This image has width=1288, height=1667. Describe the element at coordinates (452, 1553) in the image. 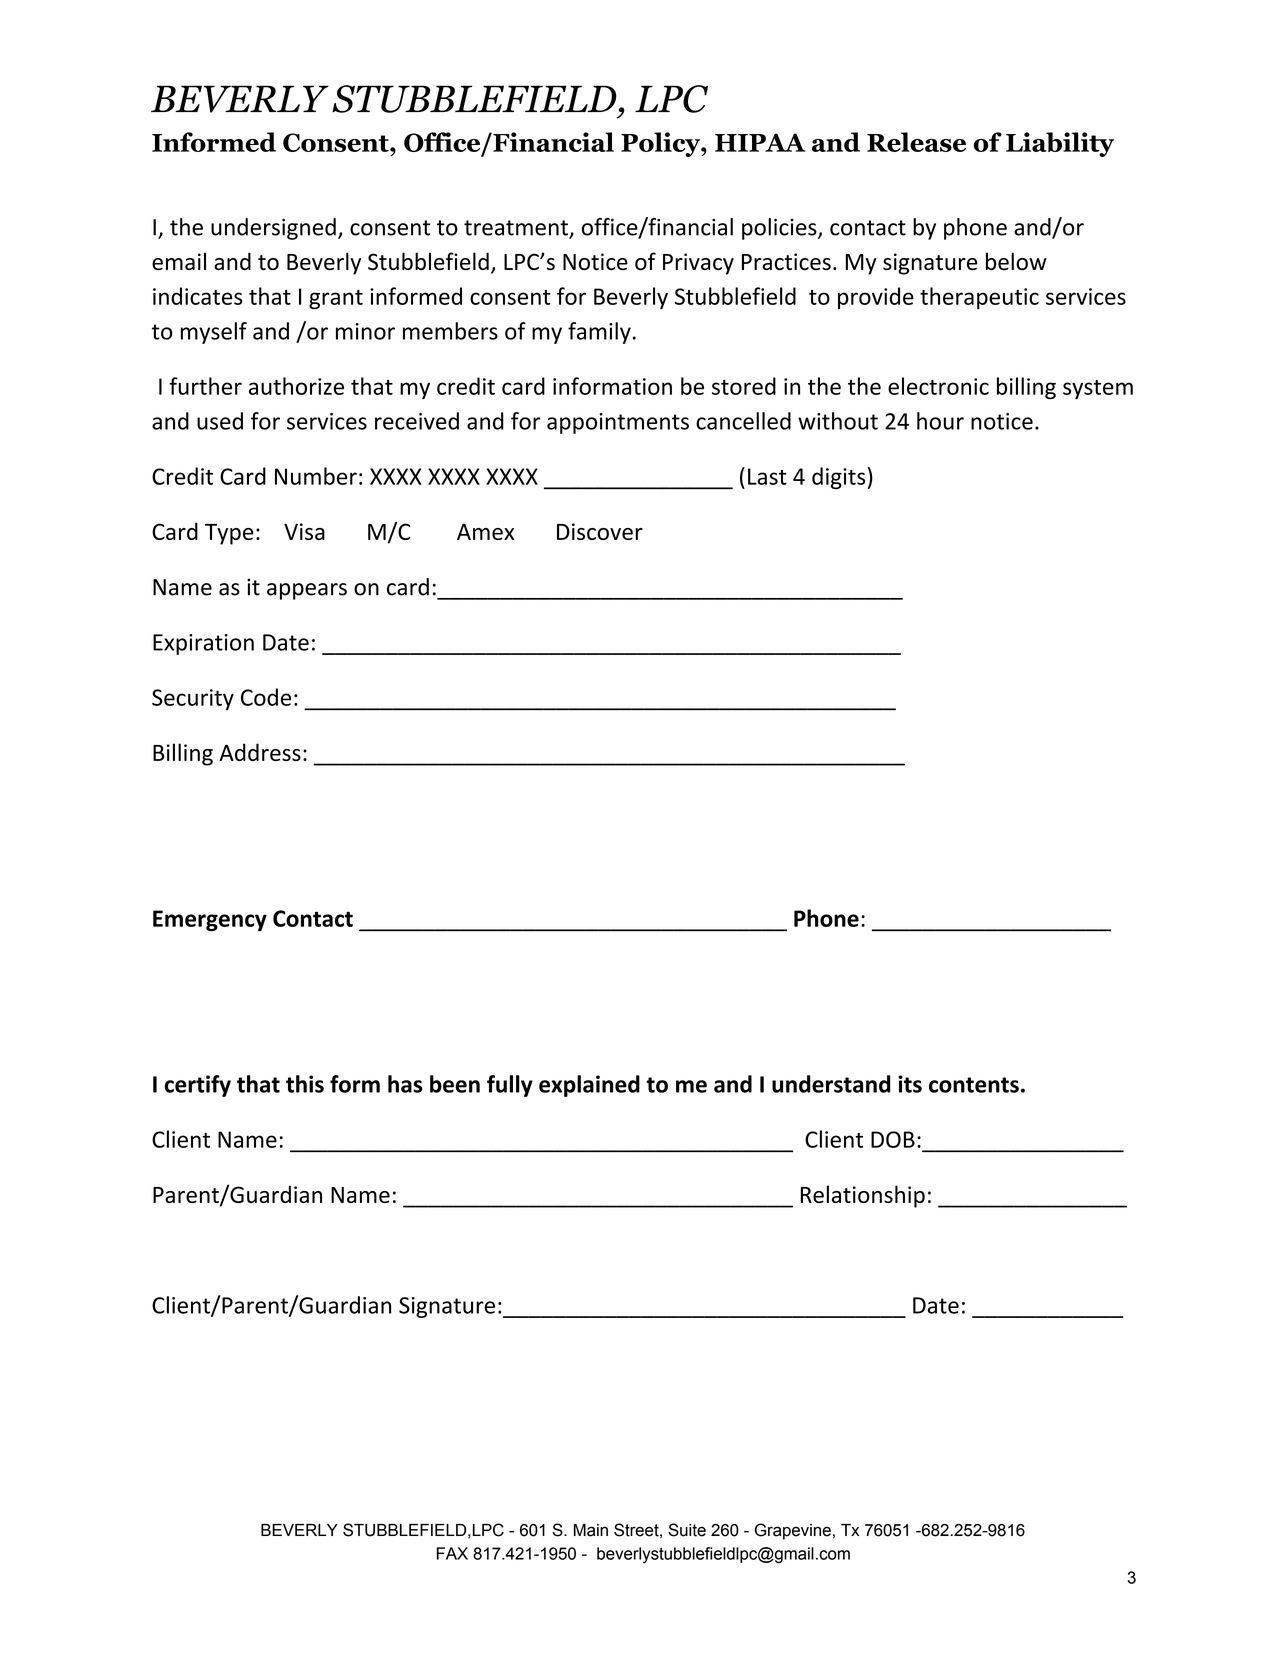

I see `FAX` at that location.
